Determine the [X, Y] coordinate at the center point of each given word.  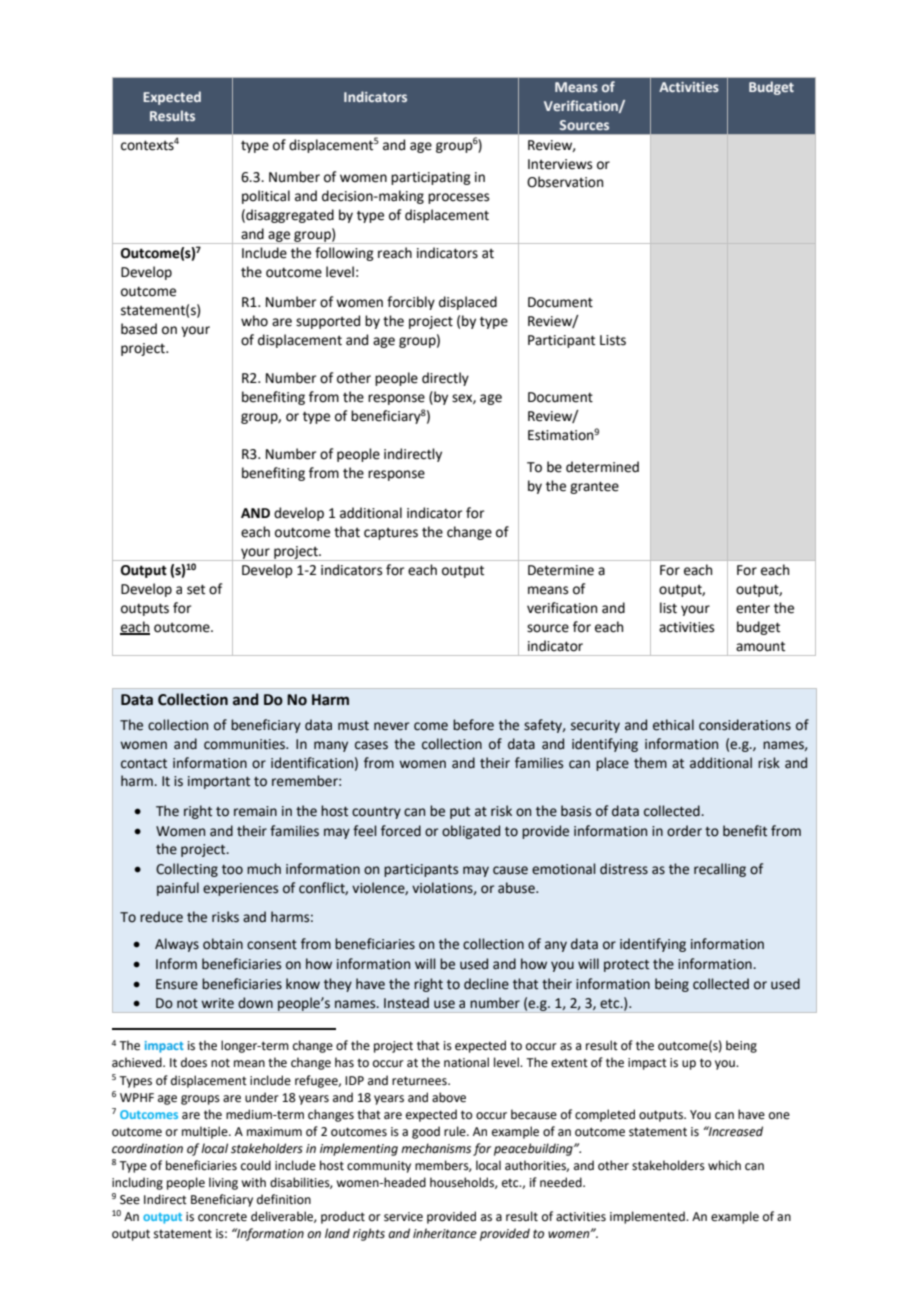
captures [391, 534]
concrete [222, 1217]
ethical [673, 725]
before [473, 725]
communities [246, 744]
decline [486, 984]
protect [626, 965]
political [266, 197]
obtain [223, 944]
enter [753, 608]
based [139, 329]
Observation [565, 182]
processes [458, 198]
